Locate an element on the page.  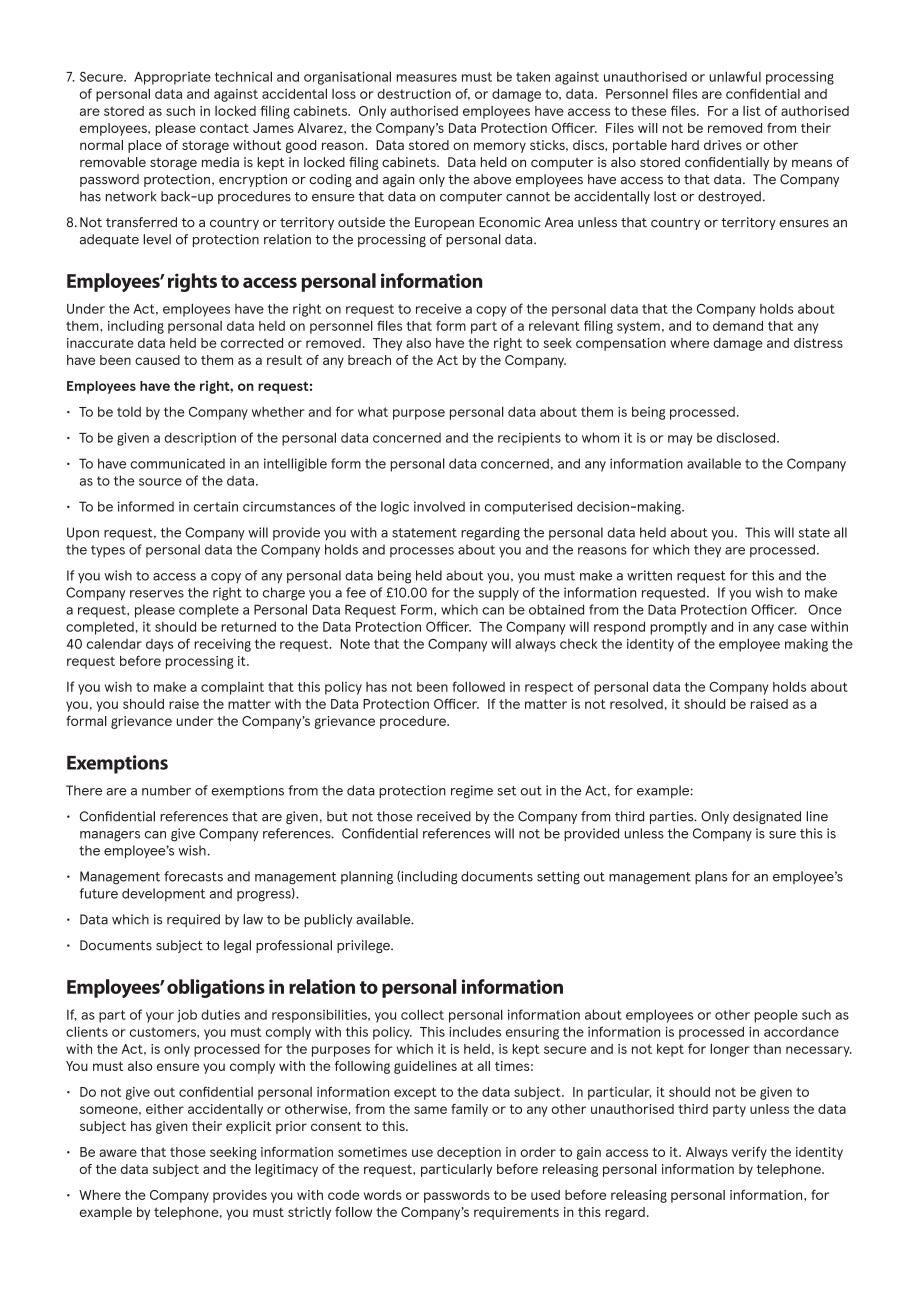
planning is located at coordinates (367, 878).
